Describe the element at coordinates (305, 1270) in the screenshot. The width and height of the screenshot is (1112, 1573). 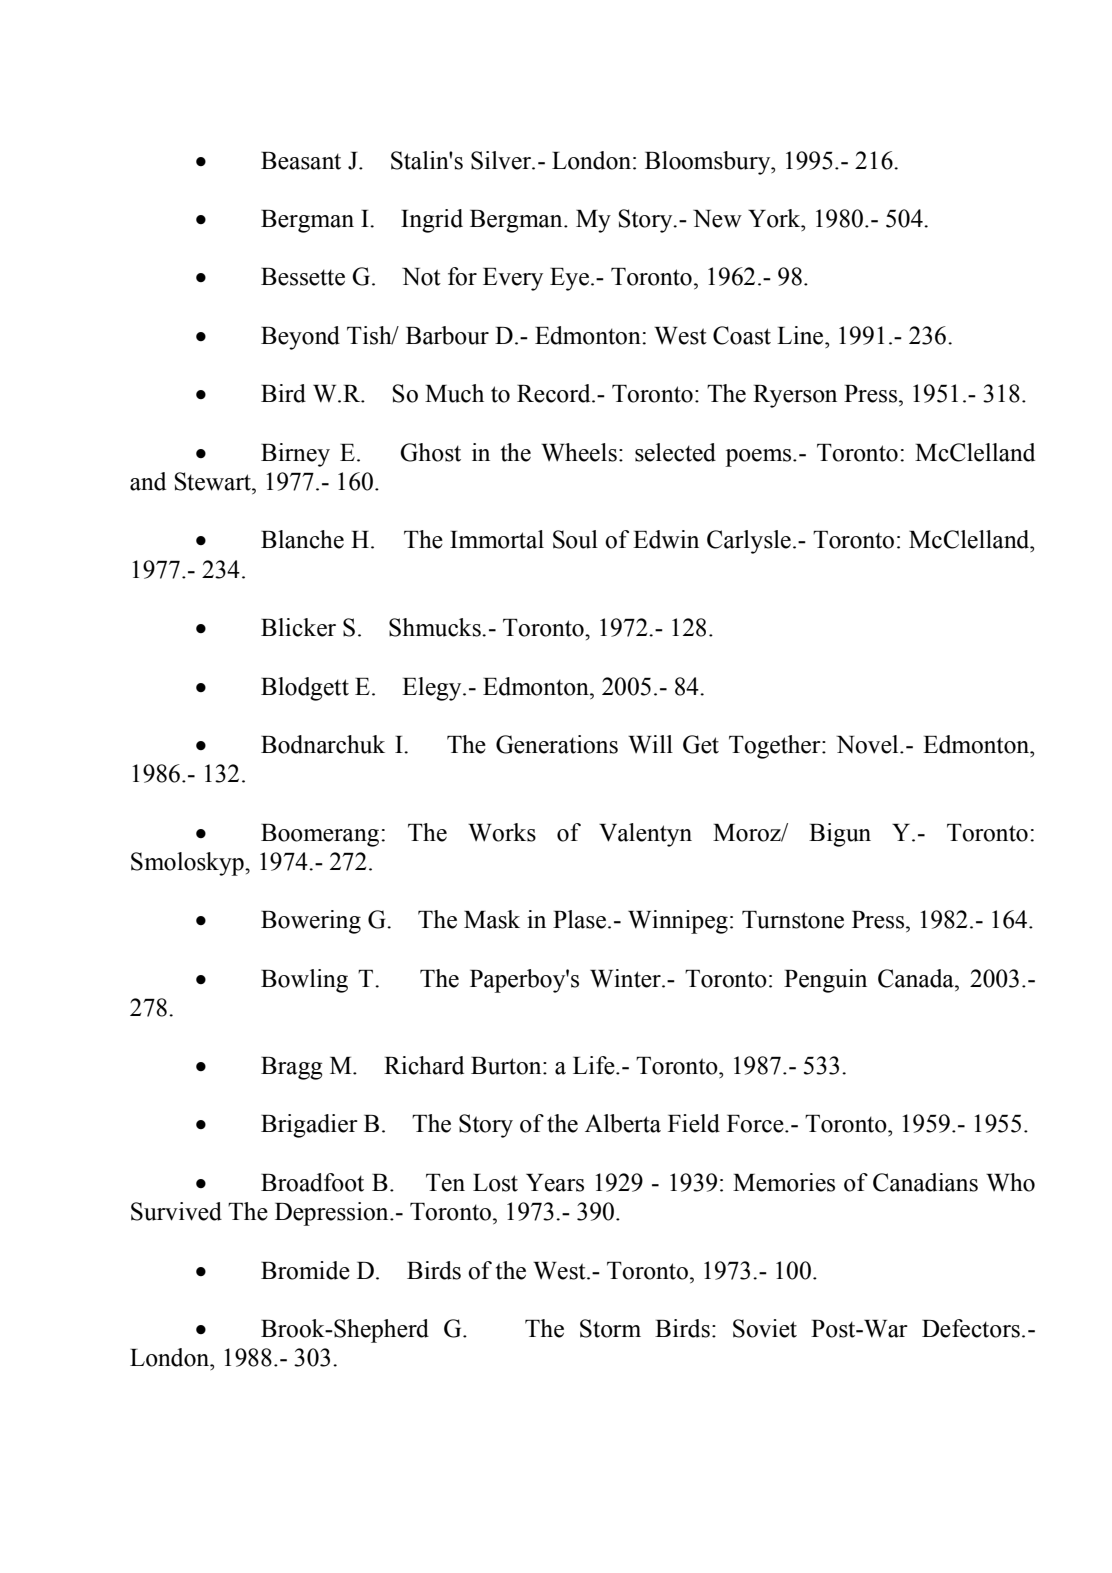
I see `Bromide` at that location.
